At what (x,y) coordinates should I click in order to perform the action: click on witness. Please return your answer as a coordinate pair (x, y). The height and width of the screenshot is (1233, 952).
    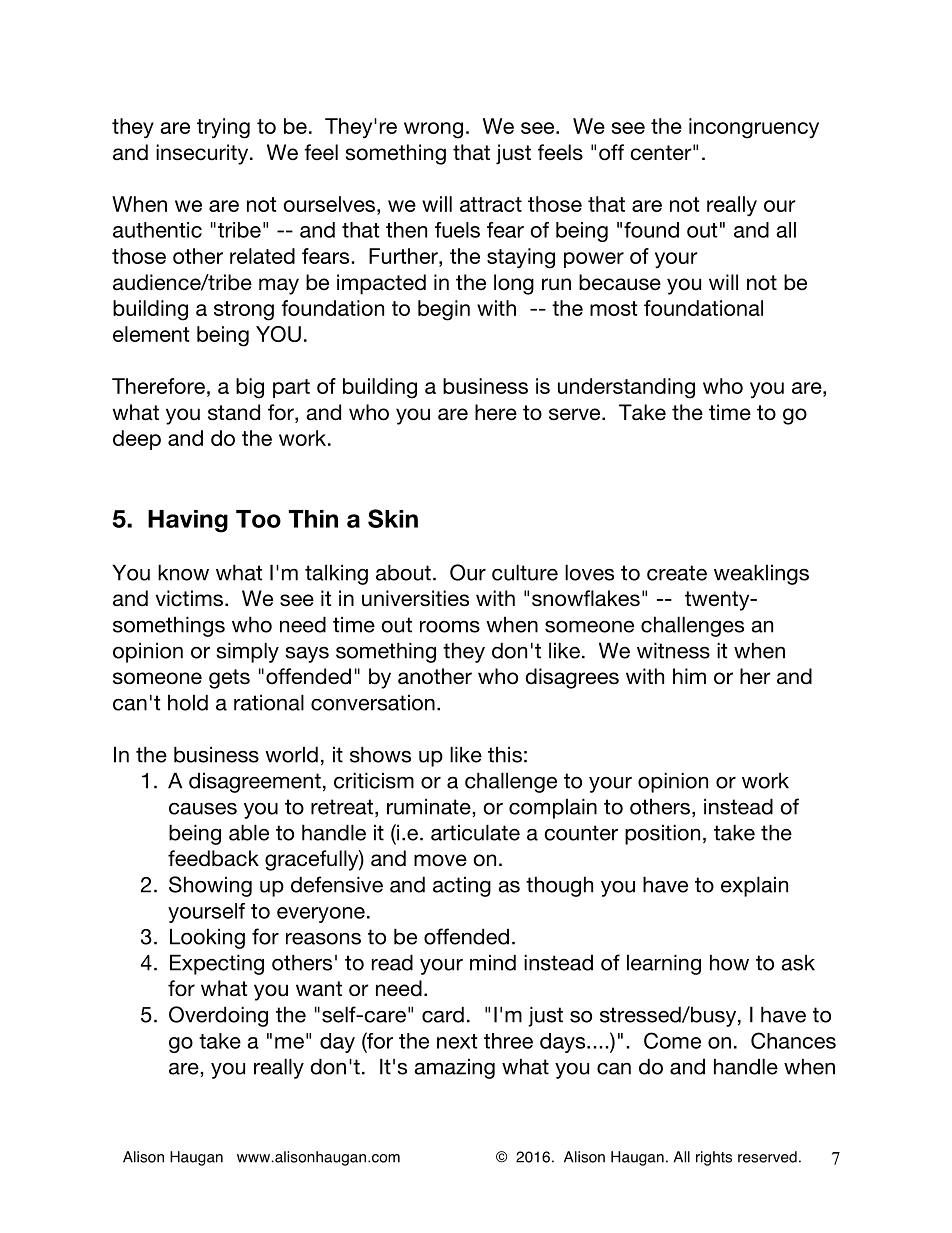
    Looking at the image, I should click on (673, 650).
